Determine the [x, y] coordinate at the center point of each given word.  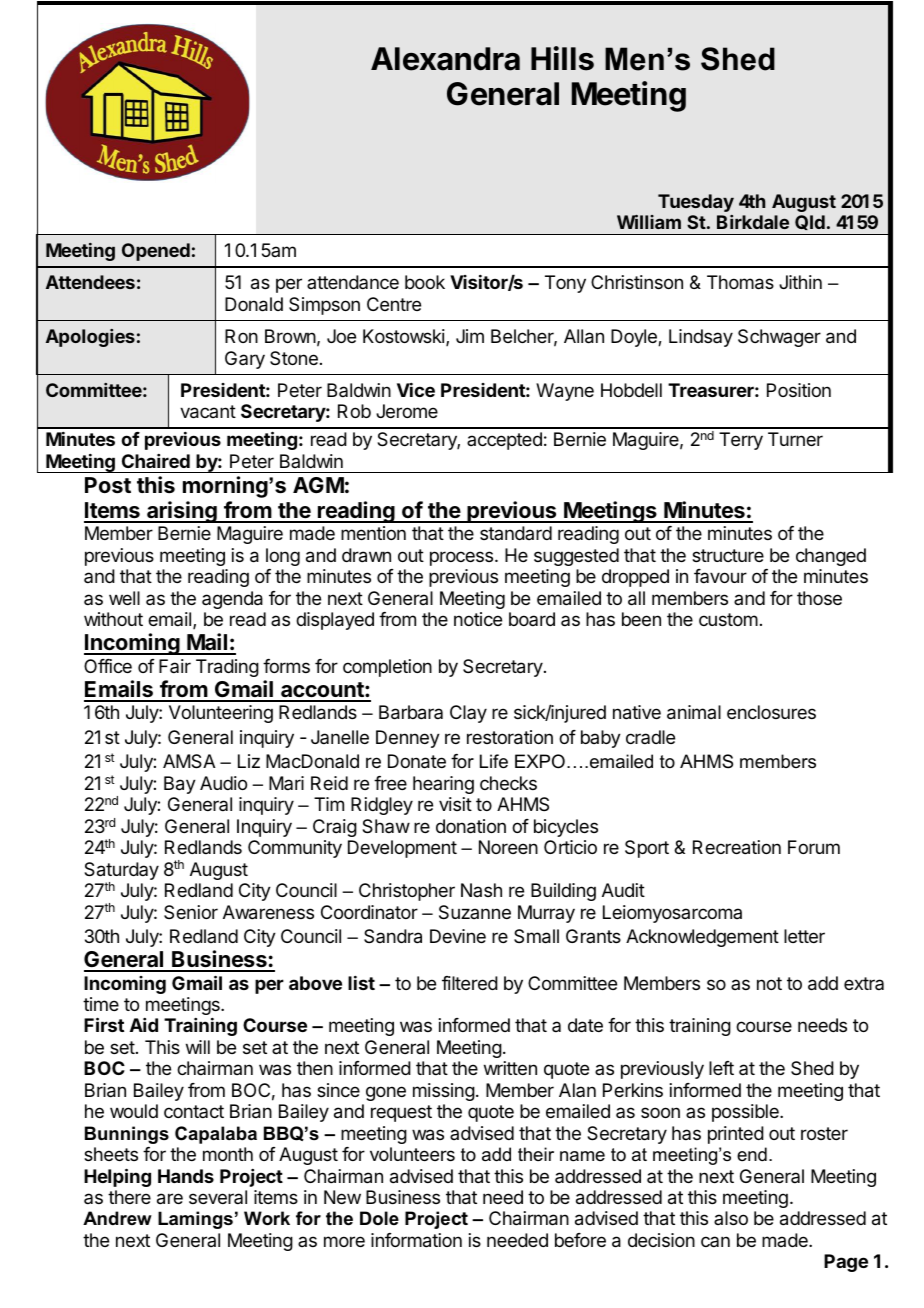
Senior [191, 912]
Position [799, 390]
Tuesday [696, 203]
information [416, 1240]
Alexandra [445, 59]
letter [804, 936]
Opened [156, 252]
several [218, 1197]
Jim [470, 336]
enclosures [771, 712]
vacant [208, 412]
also [731, 1218]
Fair [175, 666]
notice [478, 619]
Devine [458, 936]
